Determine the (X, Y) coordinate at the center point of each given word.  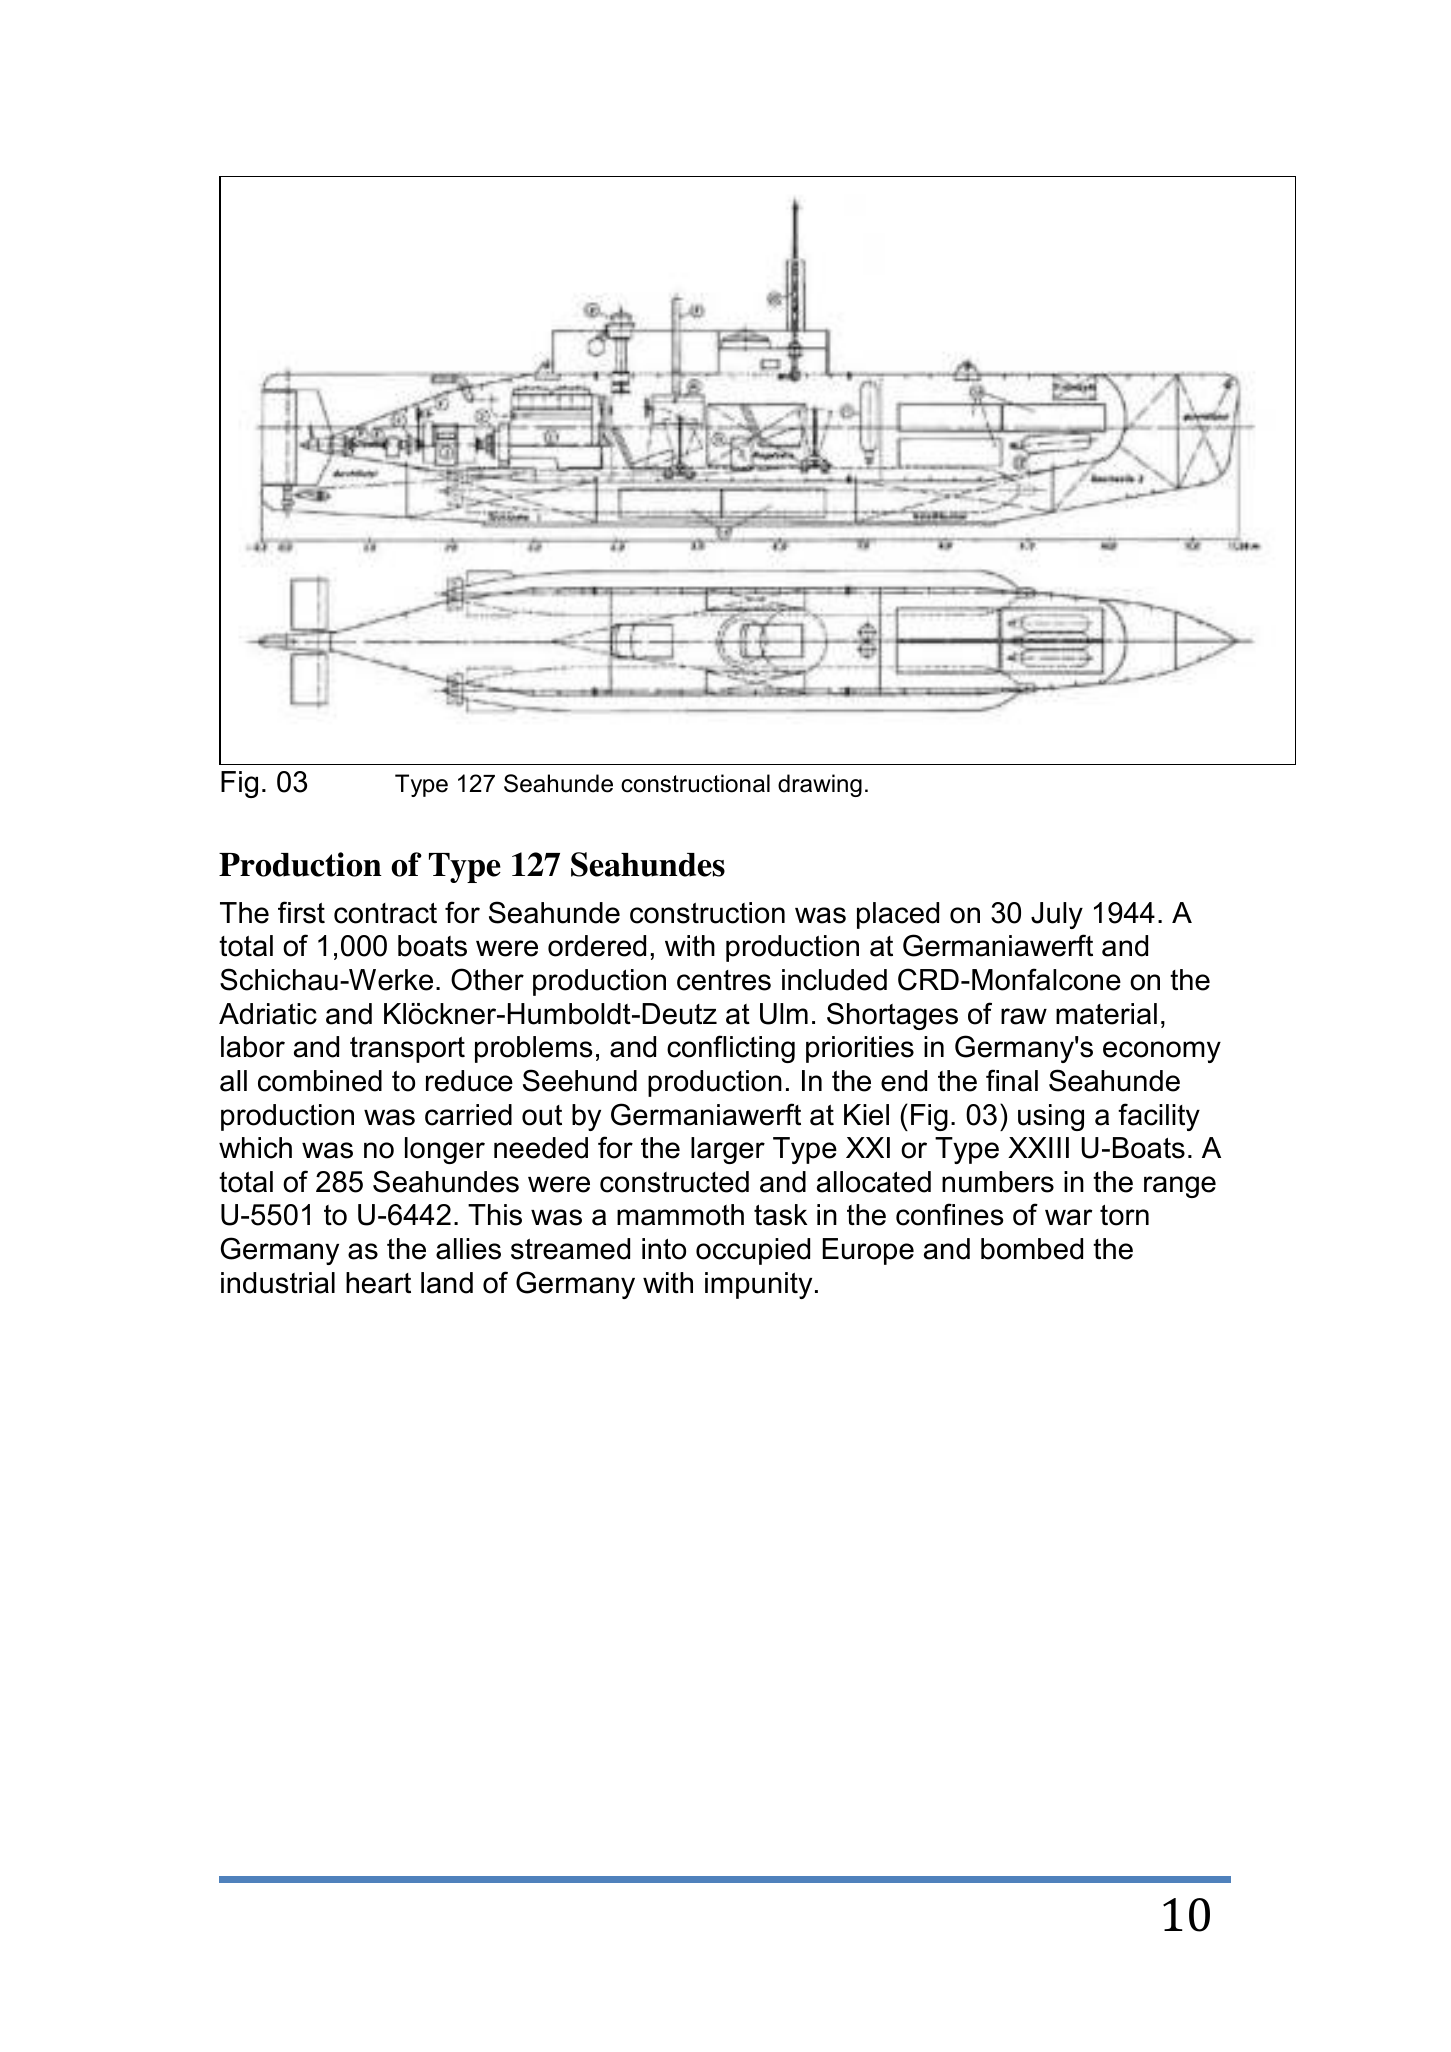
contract (385, 913)
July (1057, 915)
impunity (758, 1285)
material (1106, 1014)
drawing (820, 785)
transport (407, 1050)
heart (378, 1283)
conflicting (731, 1049)
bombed (1032, 1249)
